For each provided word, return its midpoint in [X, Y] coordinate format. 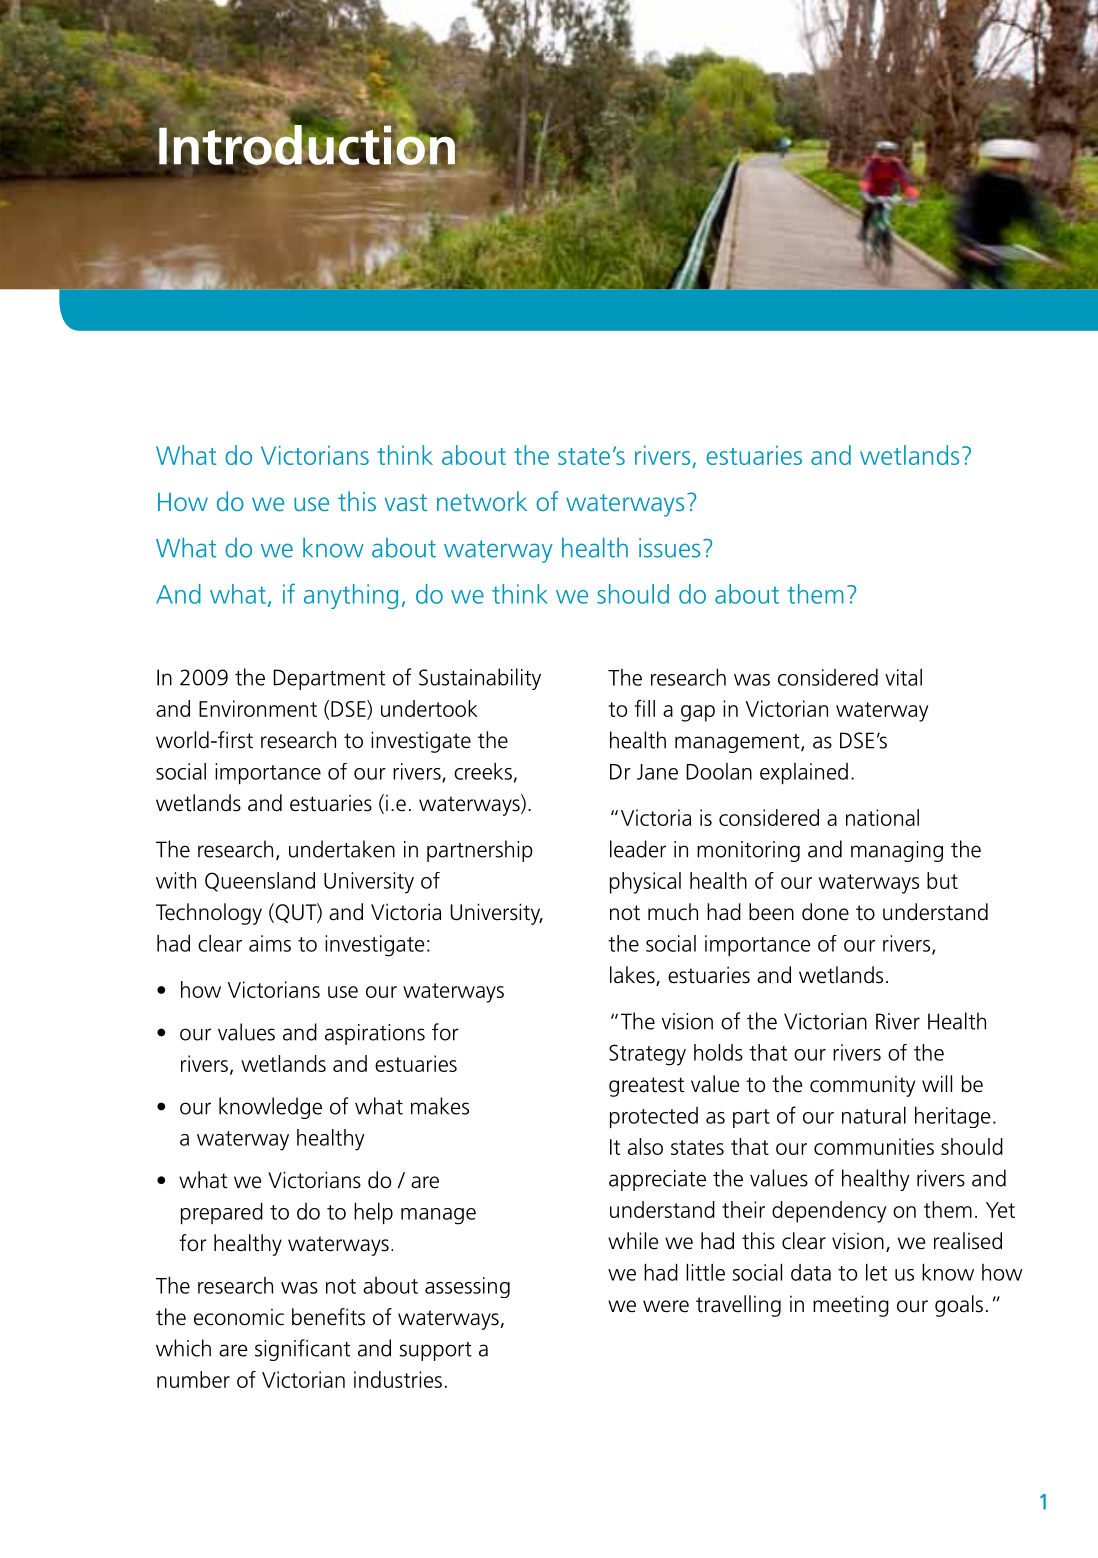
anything [351, 596]
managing [897, 851]
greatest [646, 1087]
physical [645, 883]
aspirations [375, 1034]
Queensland [260, 882]
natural [874, 1115]
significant [302, 1350]
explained [804, 773]
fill [644, 708]
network [482, 501]
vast [406, 502]
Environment [258, 708]
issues [669, 548]
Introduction [306, 145]
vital [903, 677]
